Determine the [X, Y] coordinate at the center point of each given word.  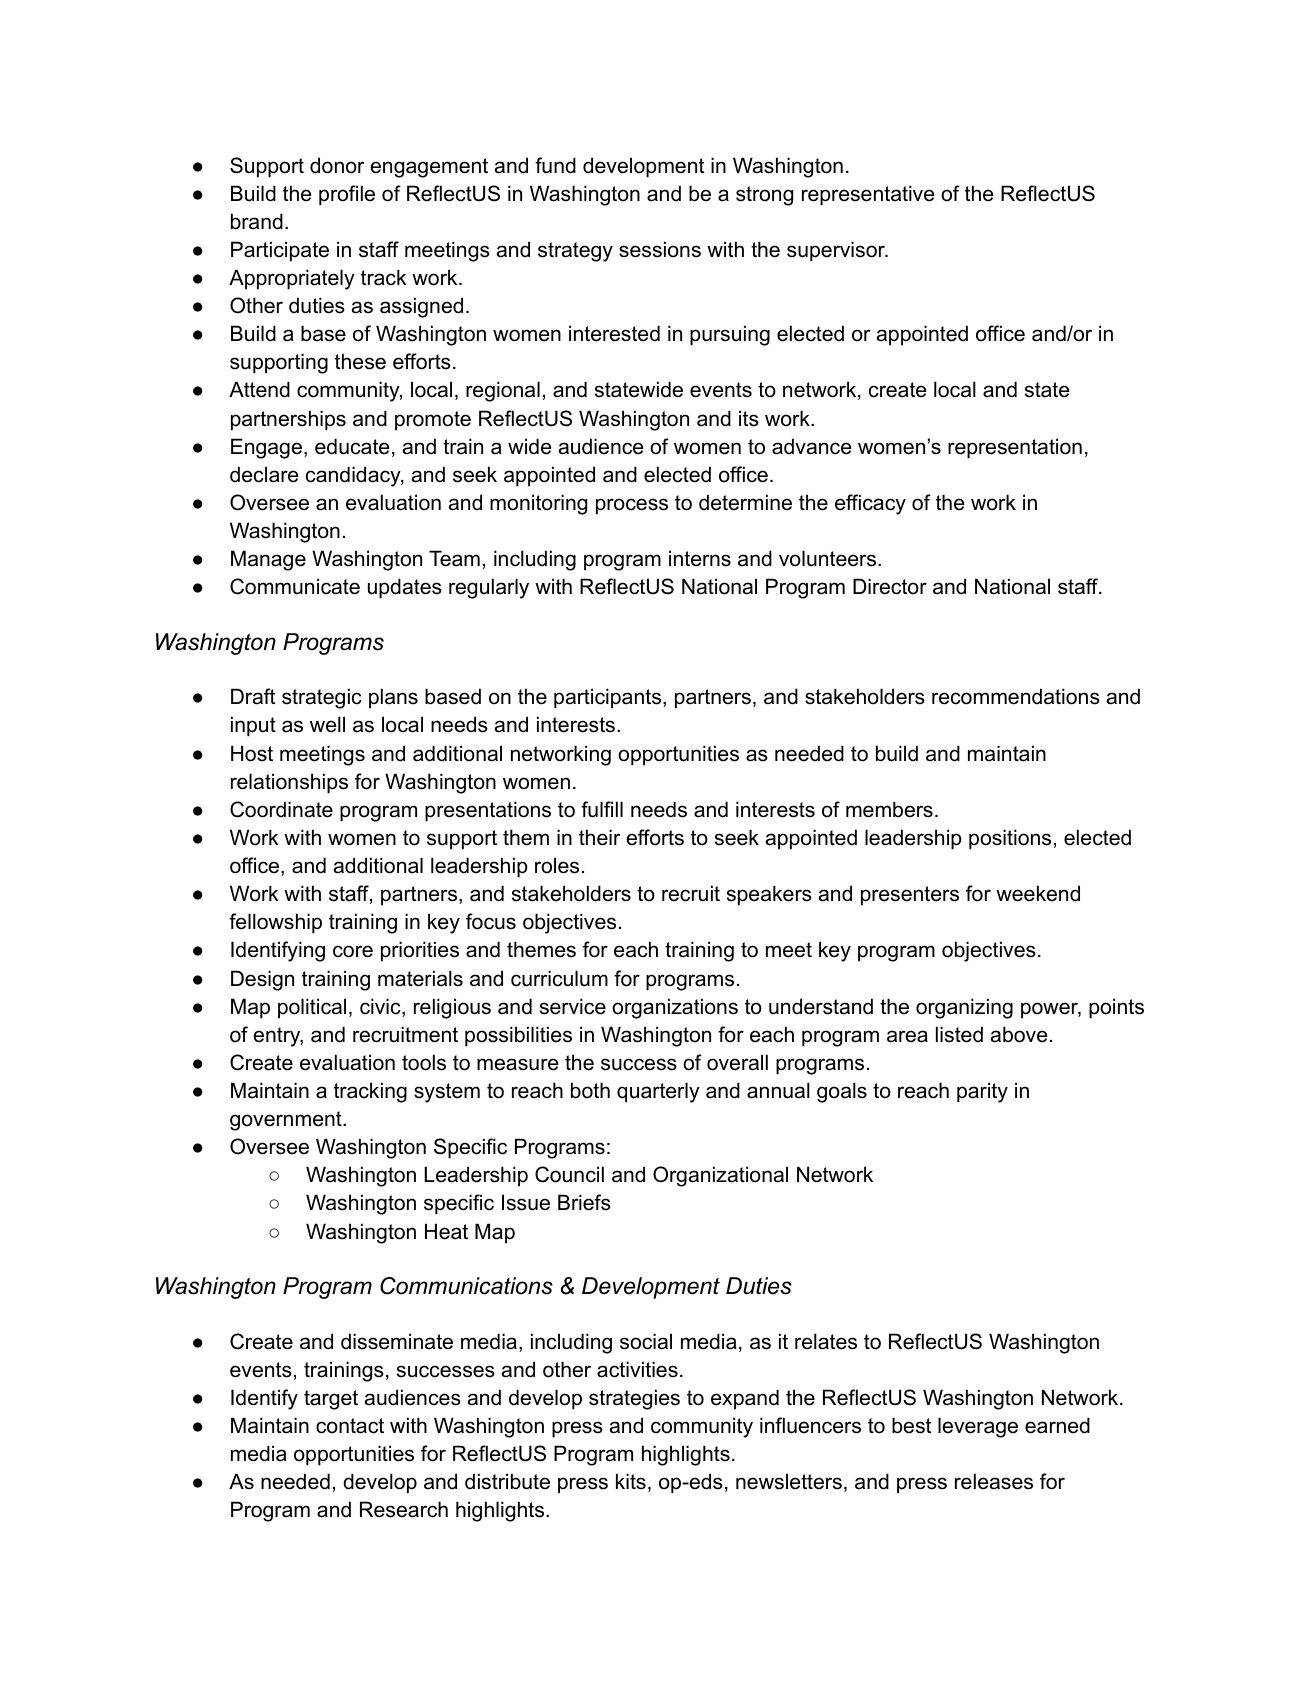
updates [405, 588]
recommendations [1016, 696]
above [1019, 1034]
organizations [675, 1008]
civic [381, 1007]
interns [700, 558]
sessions [660, 249]
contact [350, 1426]
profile [347, 195]
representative [868, 195]
